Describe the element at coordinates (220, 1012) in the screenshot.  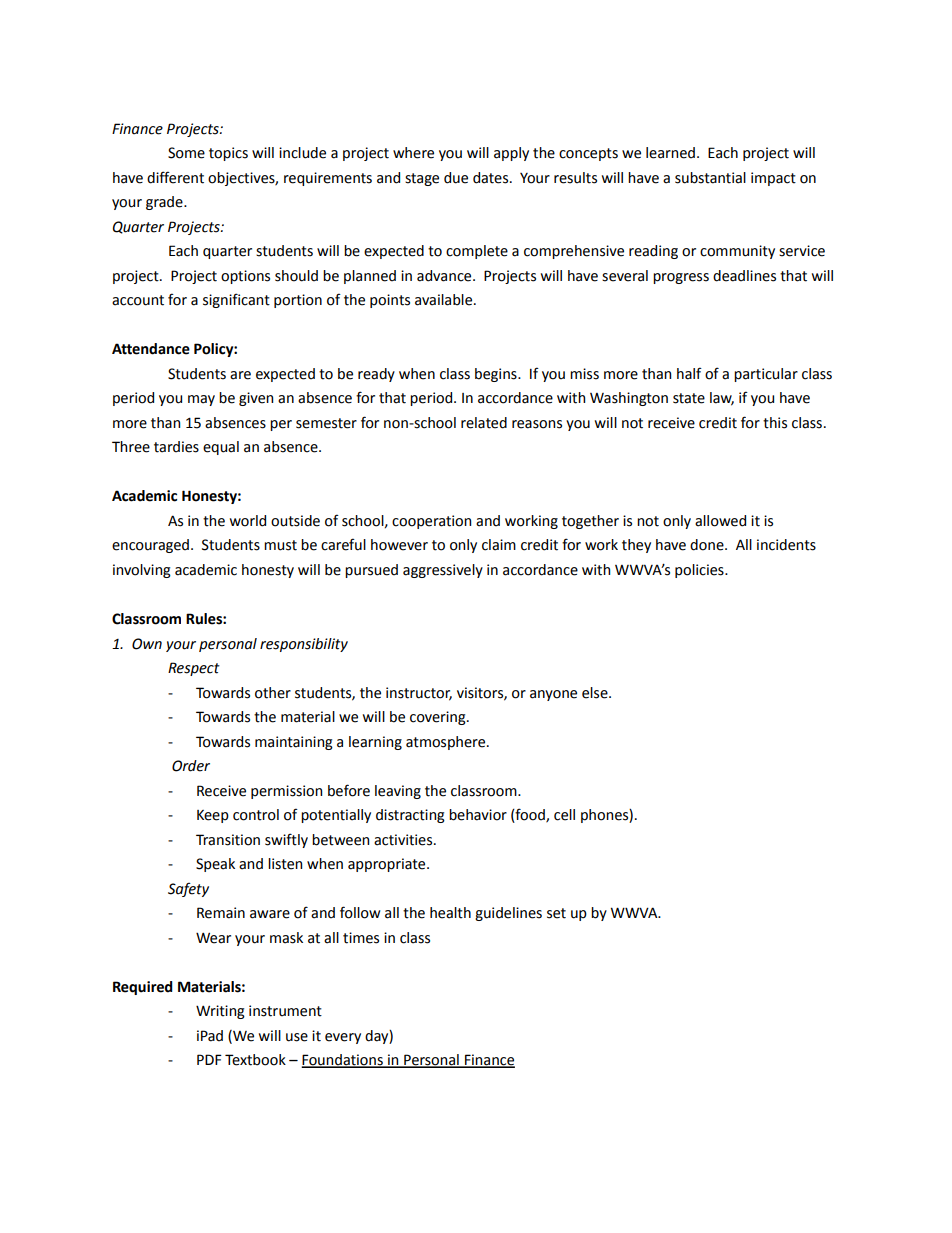
I see `Writing` at that location.
